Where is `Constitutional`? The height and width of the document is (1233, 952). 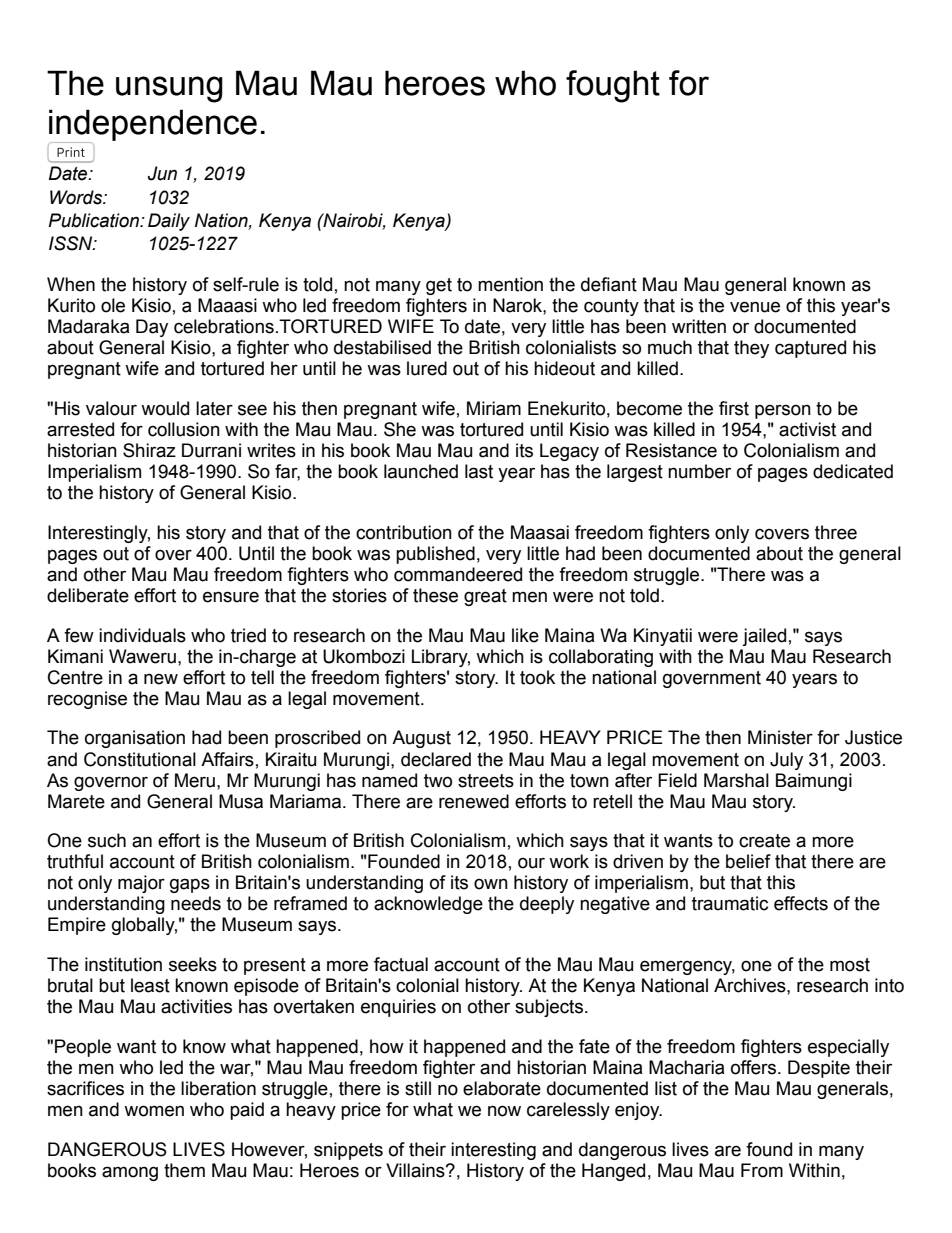 Constitutional is located at coordinates (140, 759).
